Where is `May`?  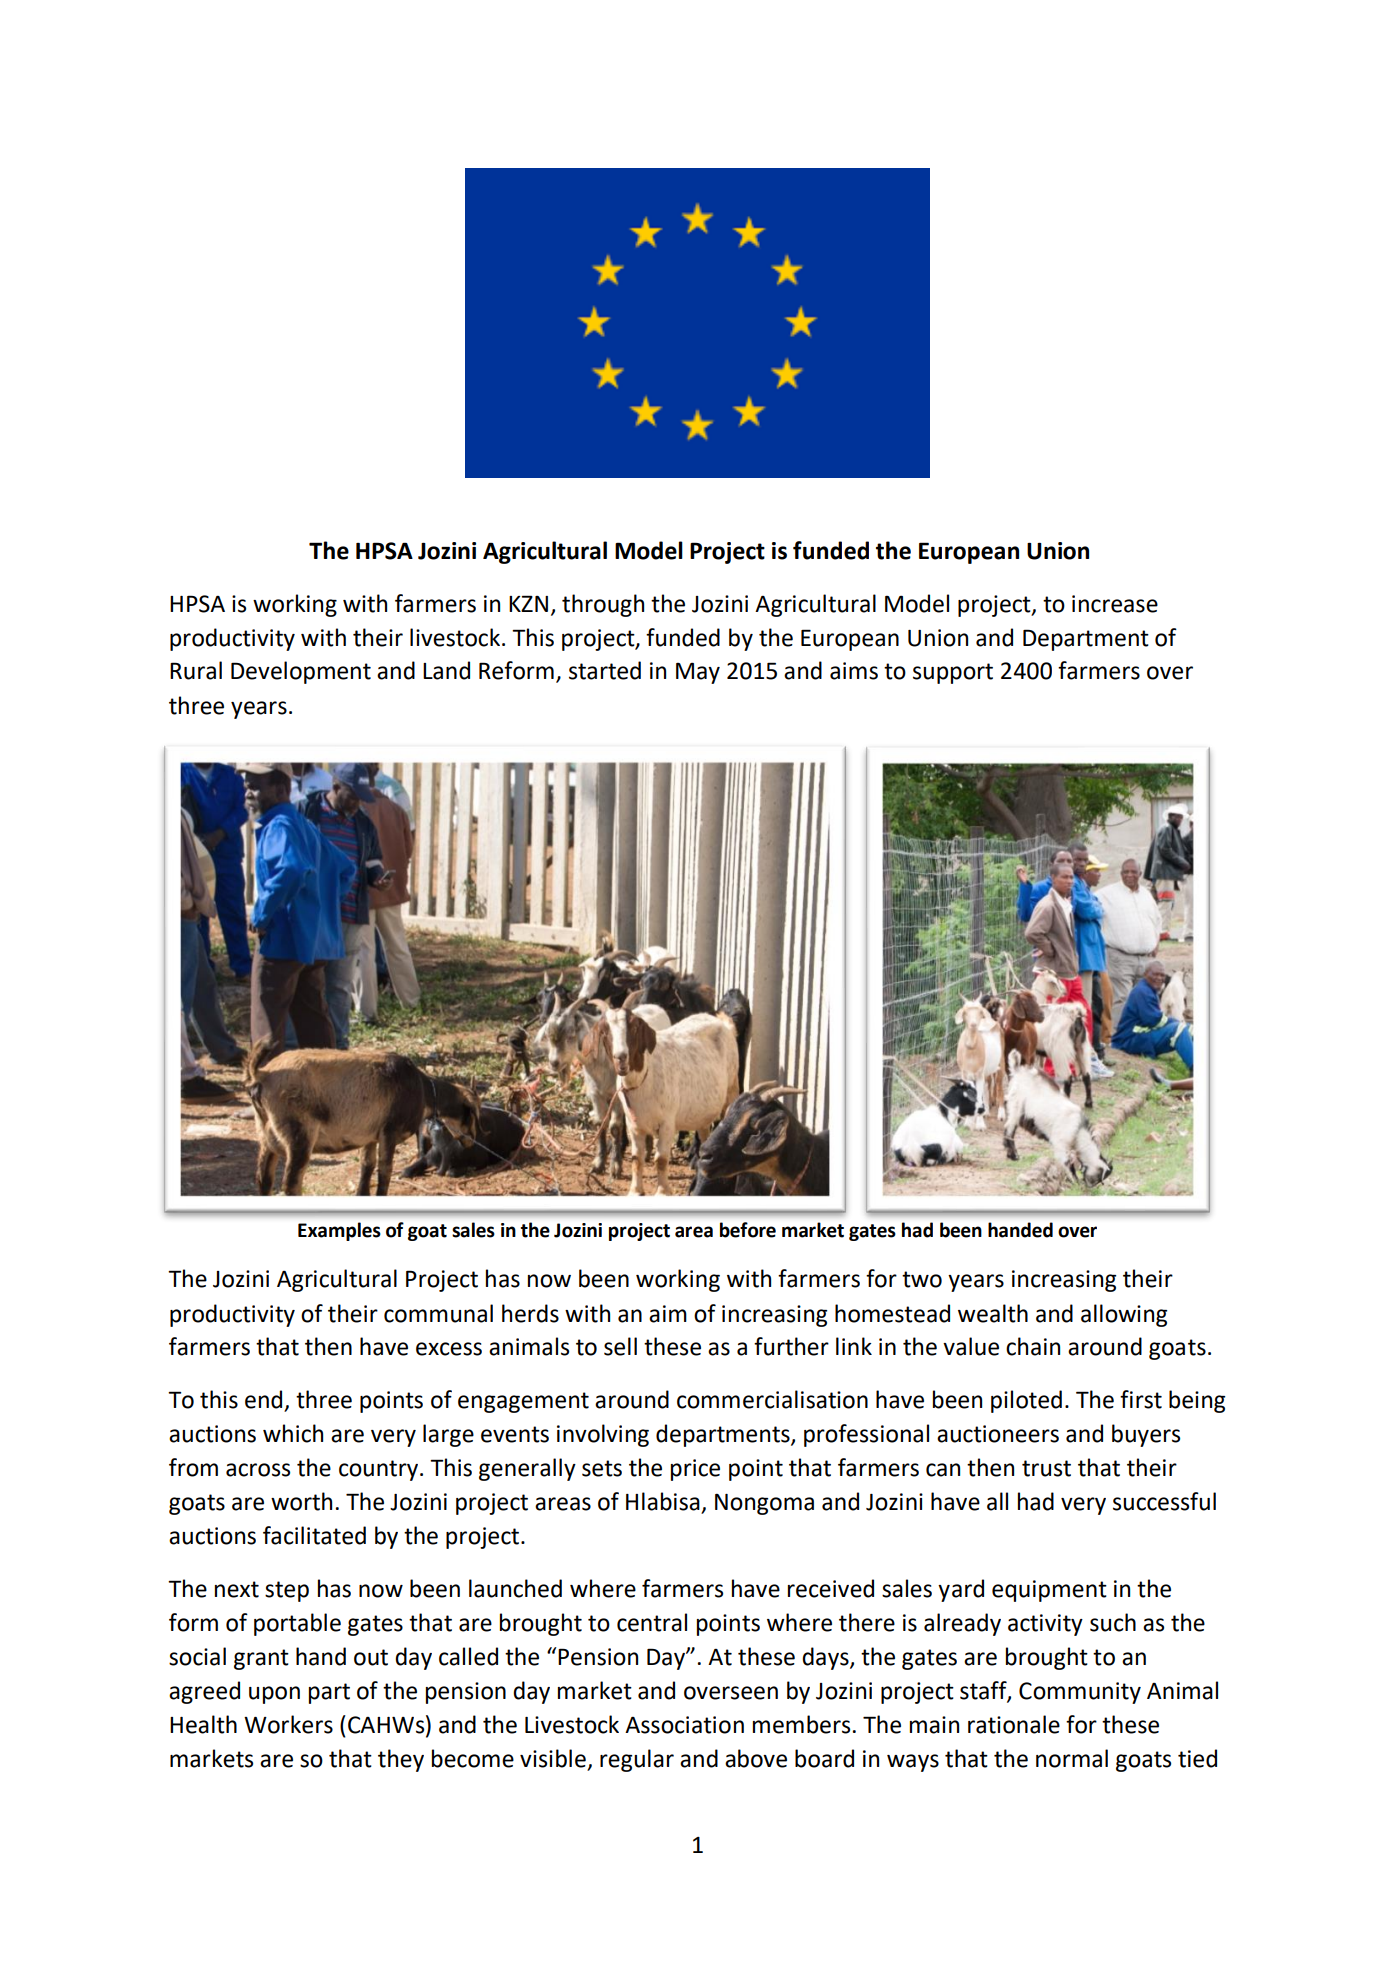 May is located at coordinates (698, 673).
